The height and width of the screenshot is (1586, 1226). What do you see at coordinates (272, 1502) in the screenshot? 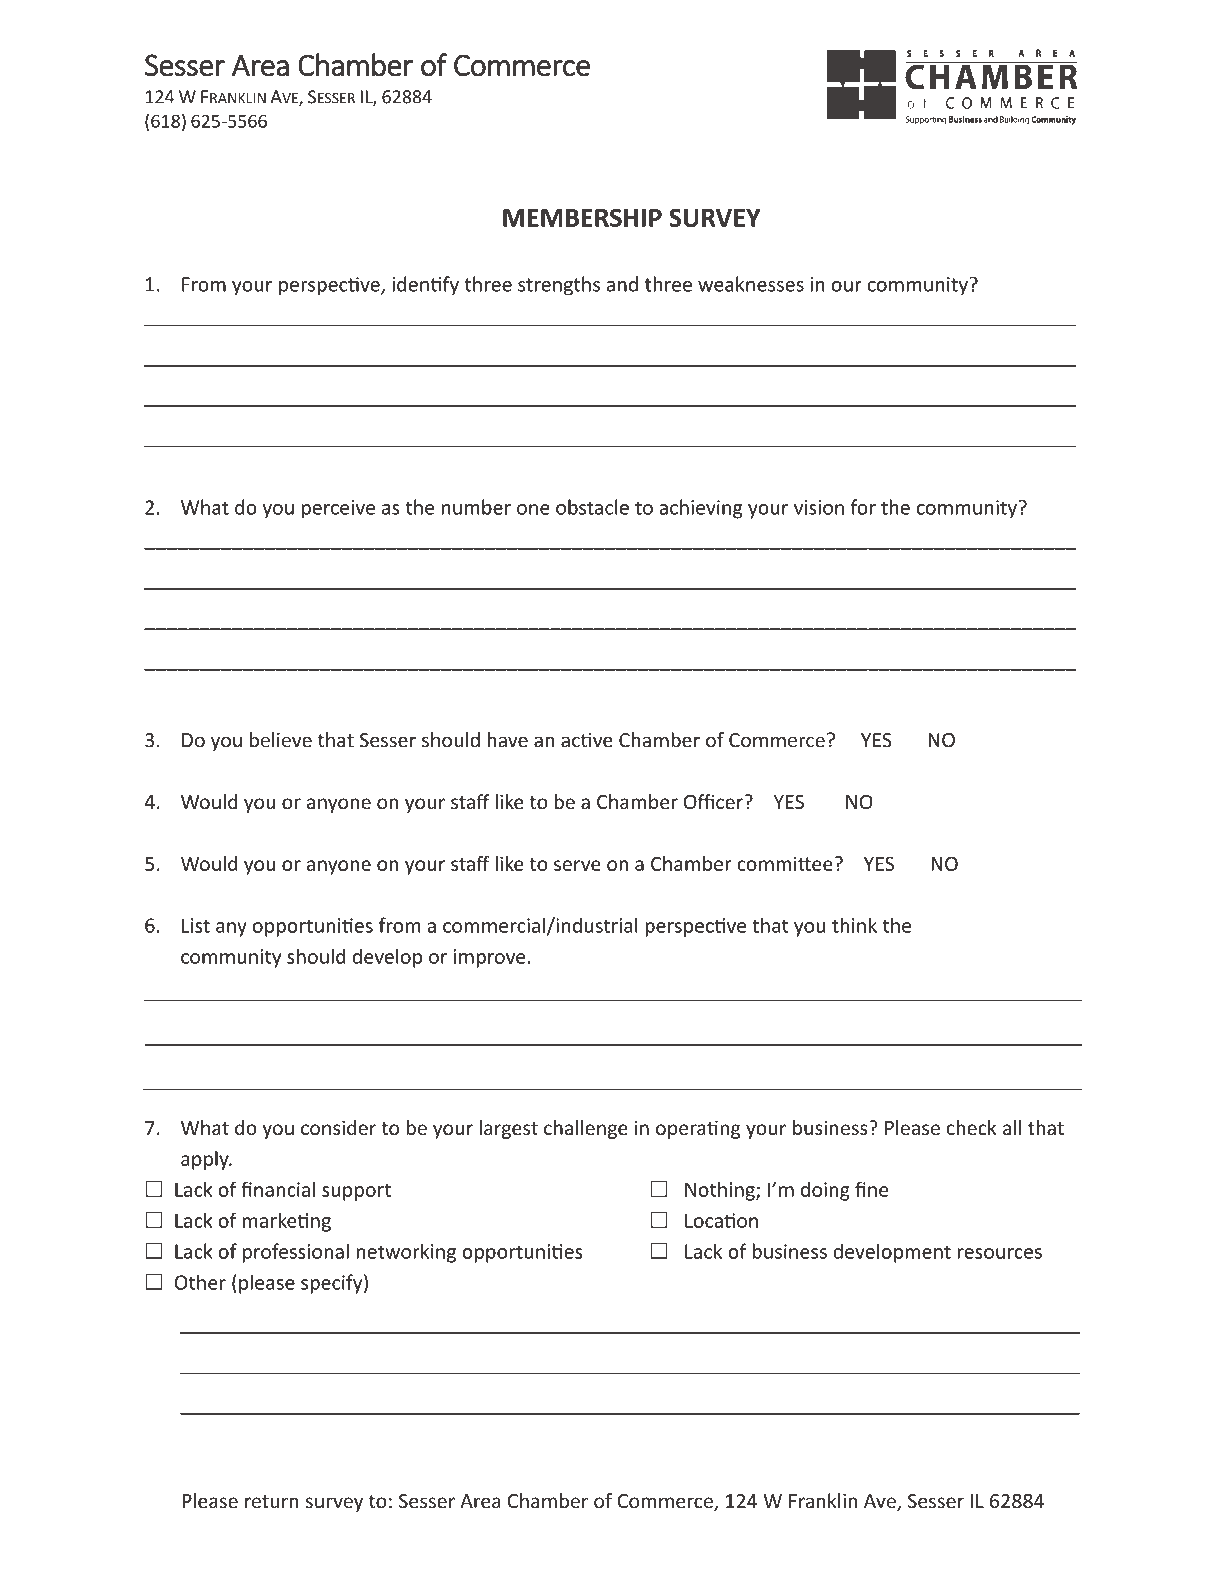
I see `return` at bounding box center [272, 1502].
